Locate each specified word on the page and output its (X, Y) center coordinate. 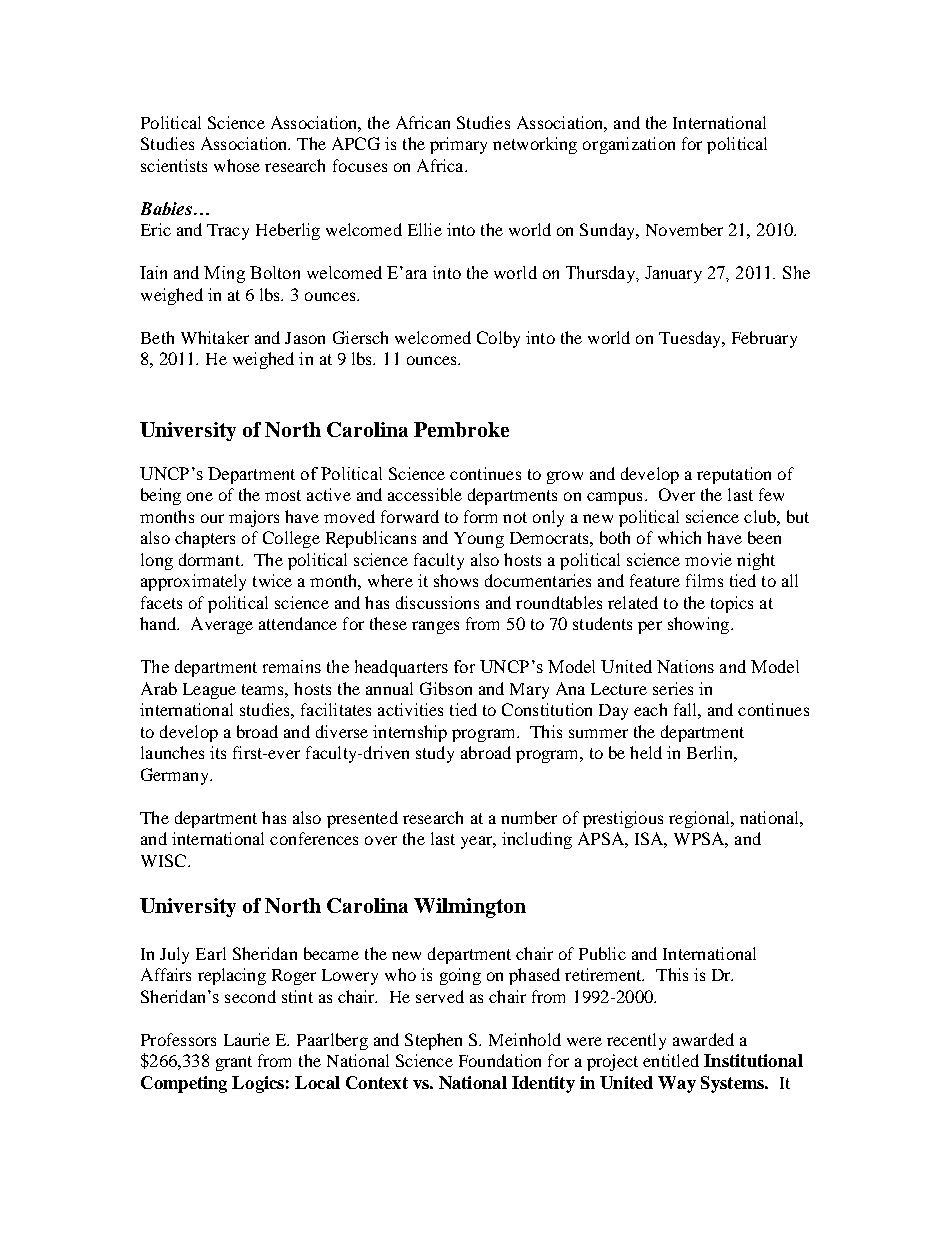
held (646, 752)
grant (234, 1063)
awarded (703, 1039)
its (218, 752)
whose (237, 165)
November (684, 229)
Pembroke (461, 429)
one (200, 496)
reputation (734, 475)
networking (535, 145)
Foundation (500, 1060)
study (435, 754)
